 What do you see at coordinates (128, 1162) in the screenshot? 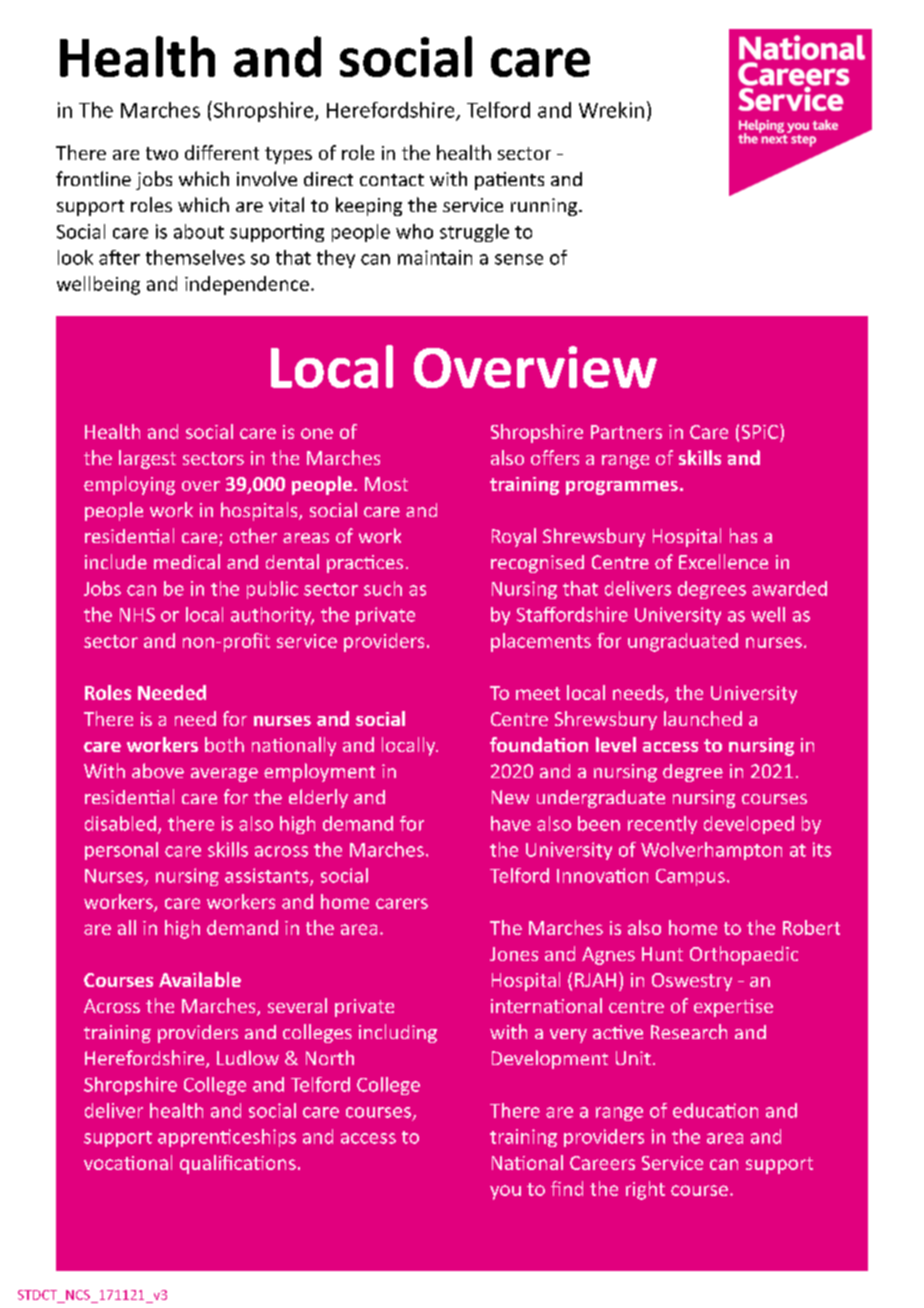
I see `vocational` at bounding box center [128, 1162].
